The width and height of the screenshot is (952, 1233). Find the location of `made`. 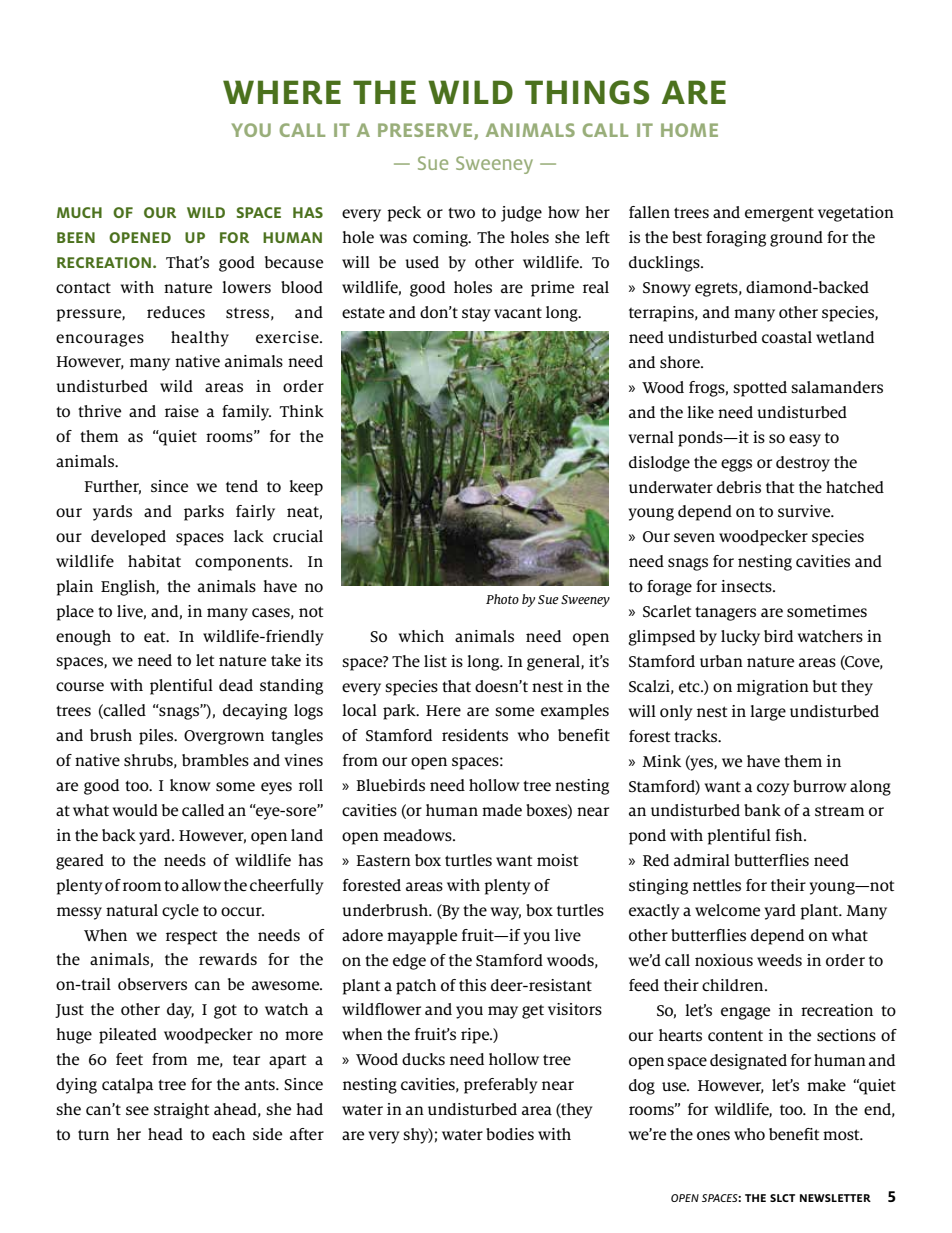

made is located at coordinates (502, 810).
